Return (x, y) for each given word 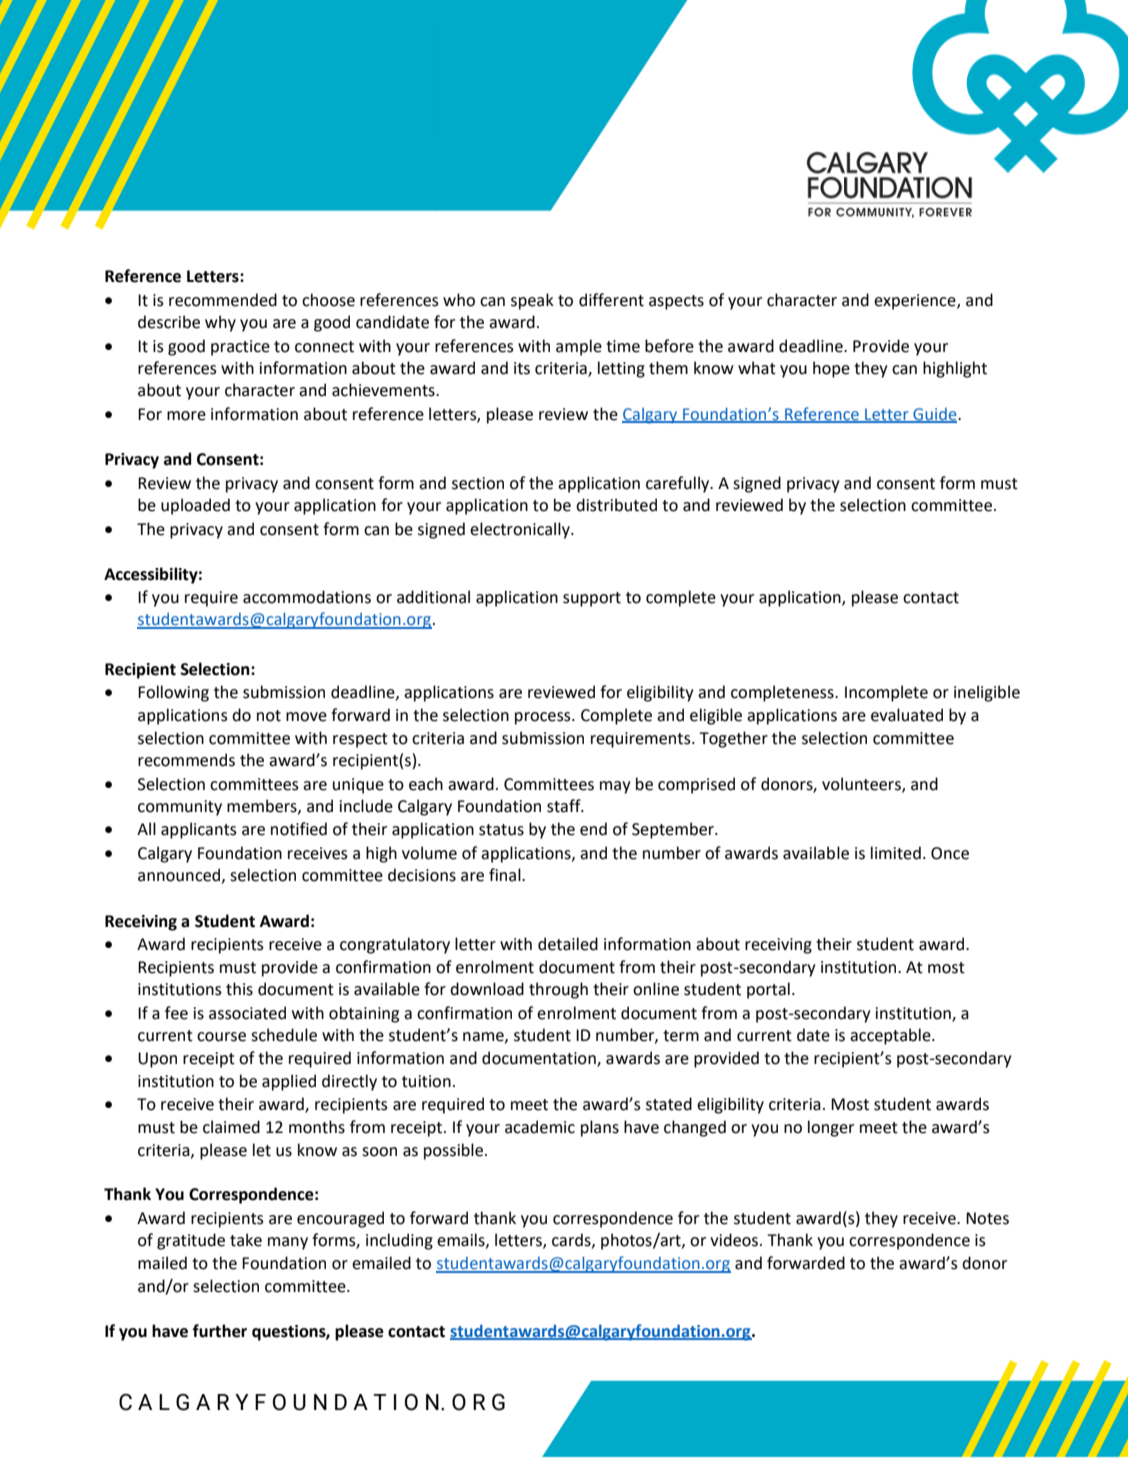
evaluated (907, 715)
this (239, 989)
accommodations (307, 597)
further (219, 1331)
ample (579, 347)
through (558, 990)
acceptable (891, 1036)
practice (240, 348)
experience (916, 302)
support (592, 599)
